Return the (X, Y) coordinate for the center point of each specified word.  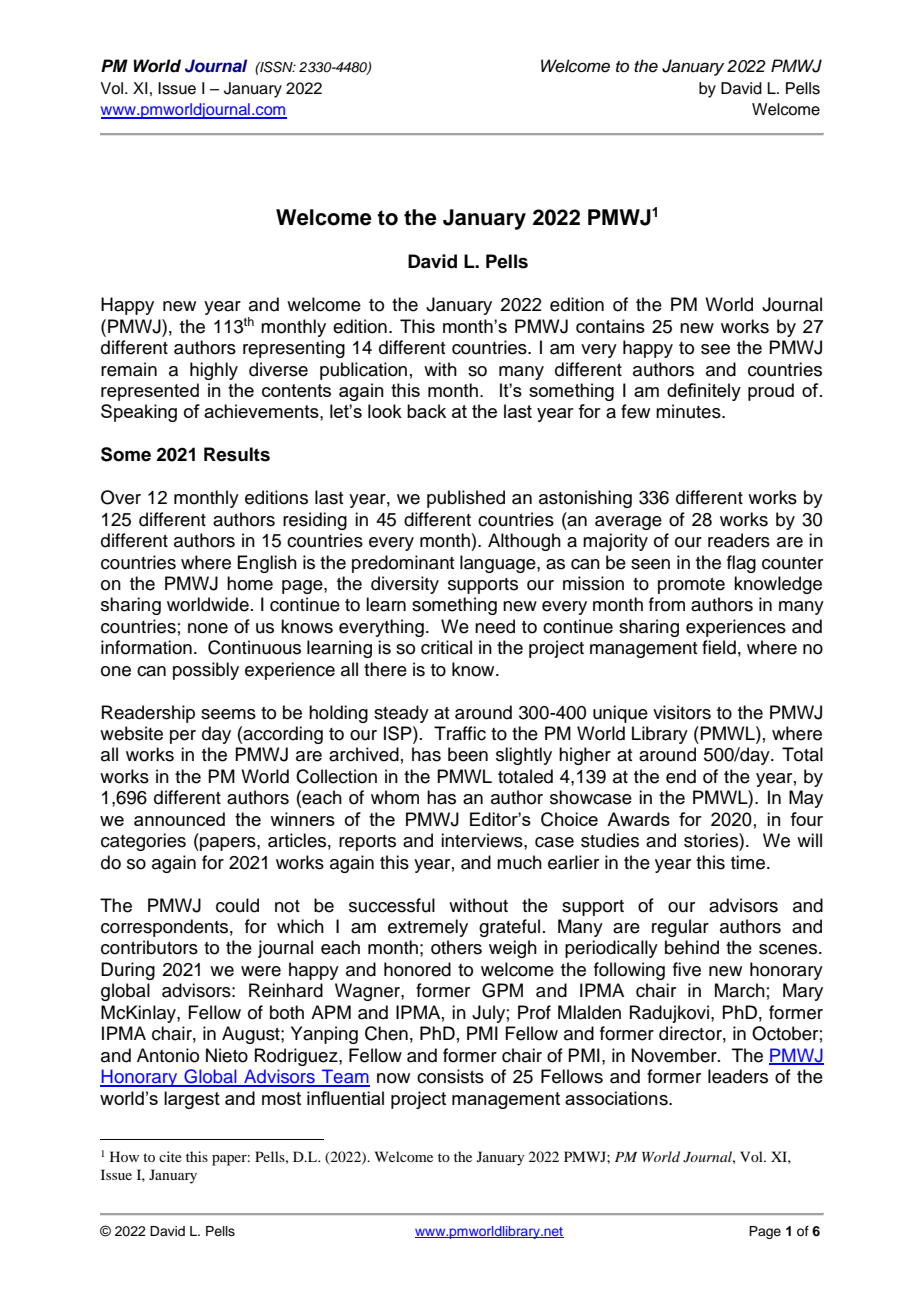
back (426, 411)
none (208, 628)
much (519, 862)
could (237, 905)
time (749, 862)
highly (214, 371)
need (495, 626)
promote (691, 586)
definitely (704, 392)
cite (170, 1156)
